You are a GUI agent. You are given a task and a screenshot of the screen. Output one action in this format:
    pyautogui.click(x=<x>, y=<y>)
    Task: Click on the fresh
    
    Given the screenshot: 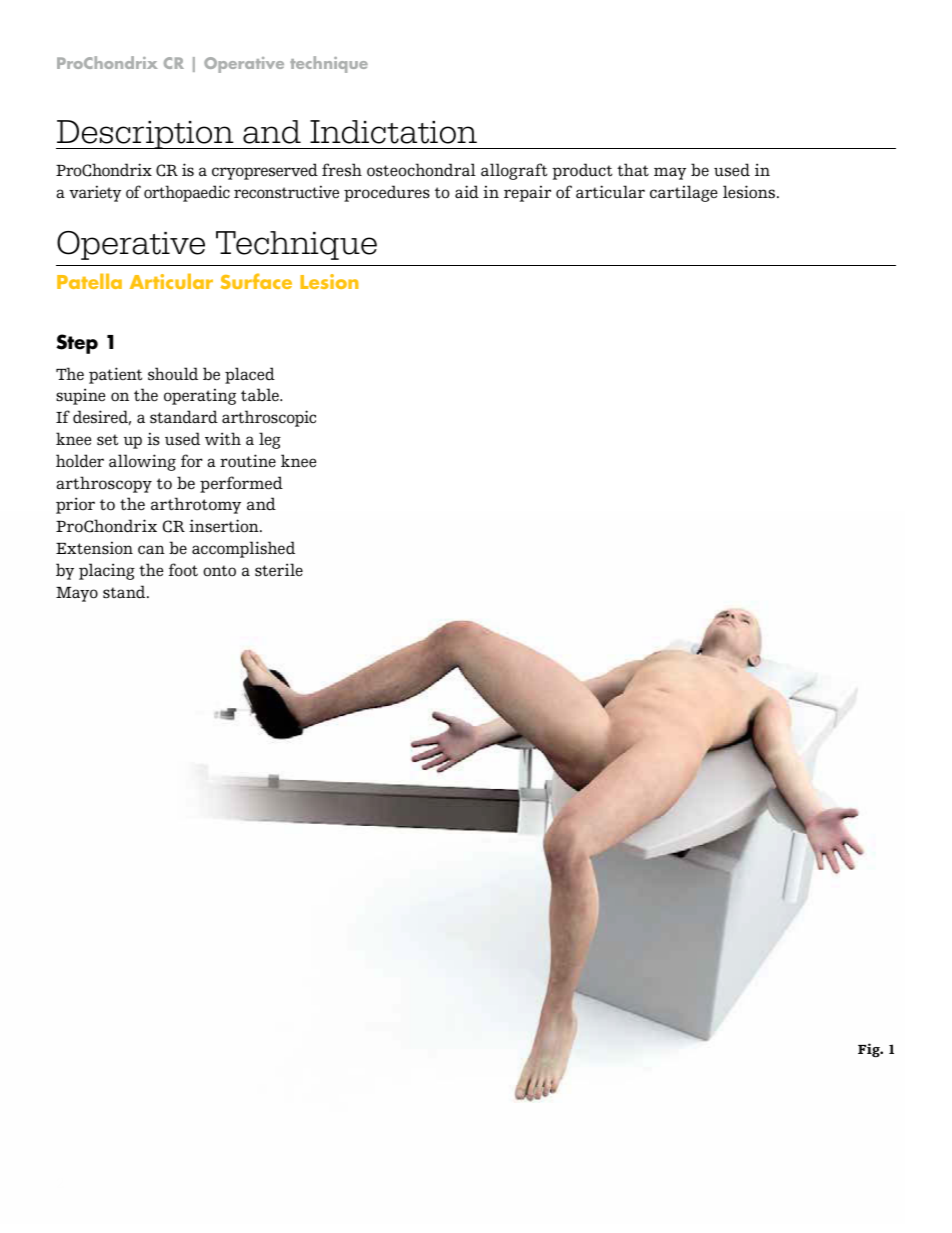 What is the action you would take?
    pyautogui.click(x=342, y=170)
